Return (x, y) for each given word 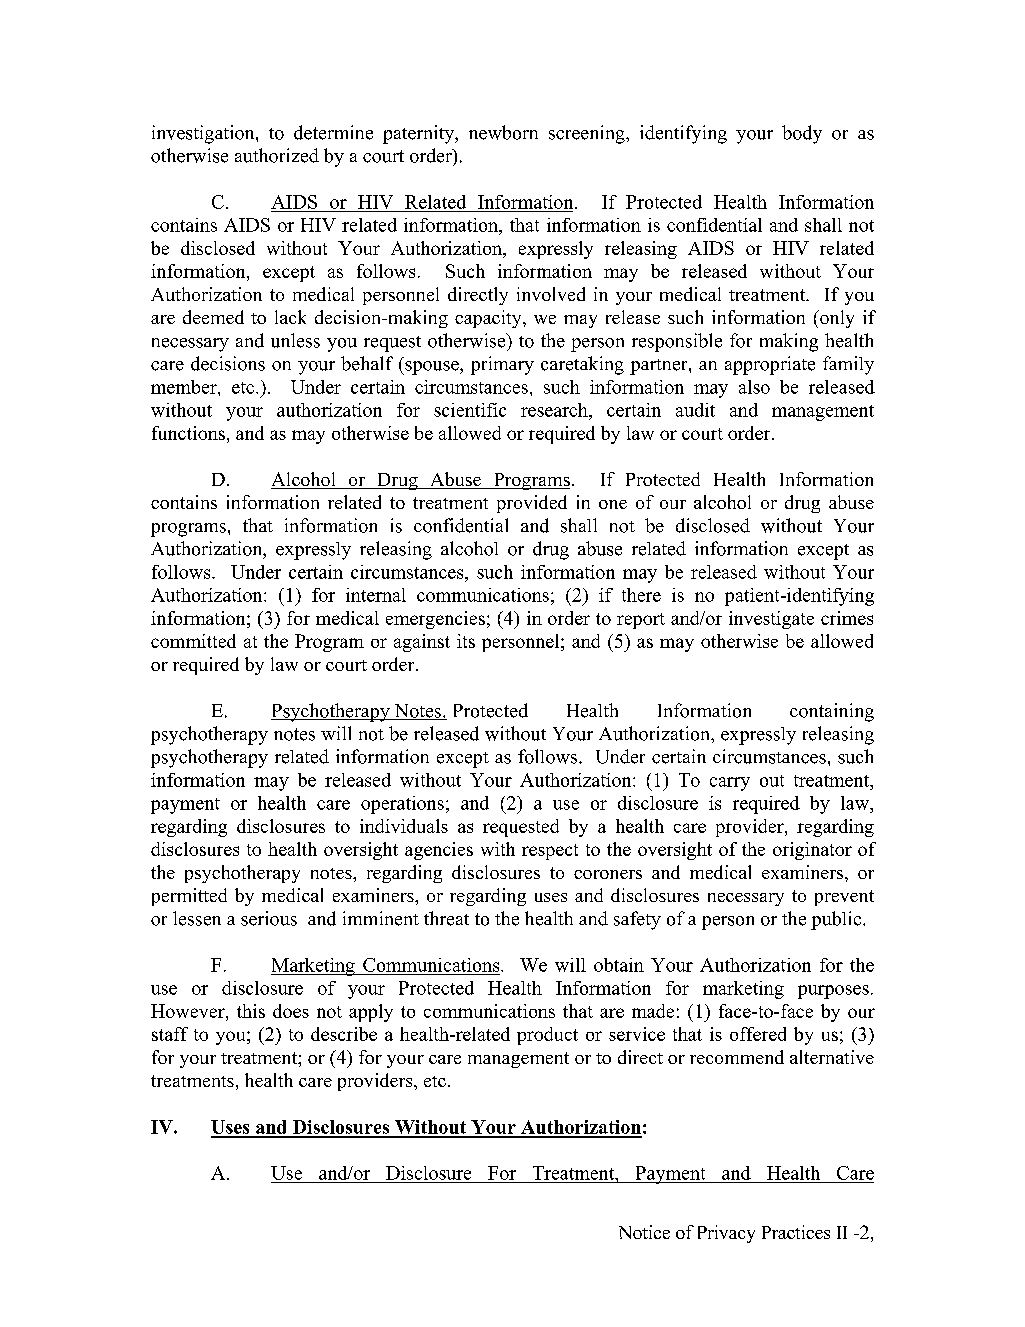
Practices (796, 1232)
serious (269, 918)
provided (532, 504)
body (802, 134)
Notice (644, 1232)
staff (170, 1034)
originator (812, 851)
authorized (277, 155)
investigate (771, 620)
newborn (503, 132)
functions (188, 433)
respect (550, 852)
